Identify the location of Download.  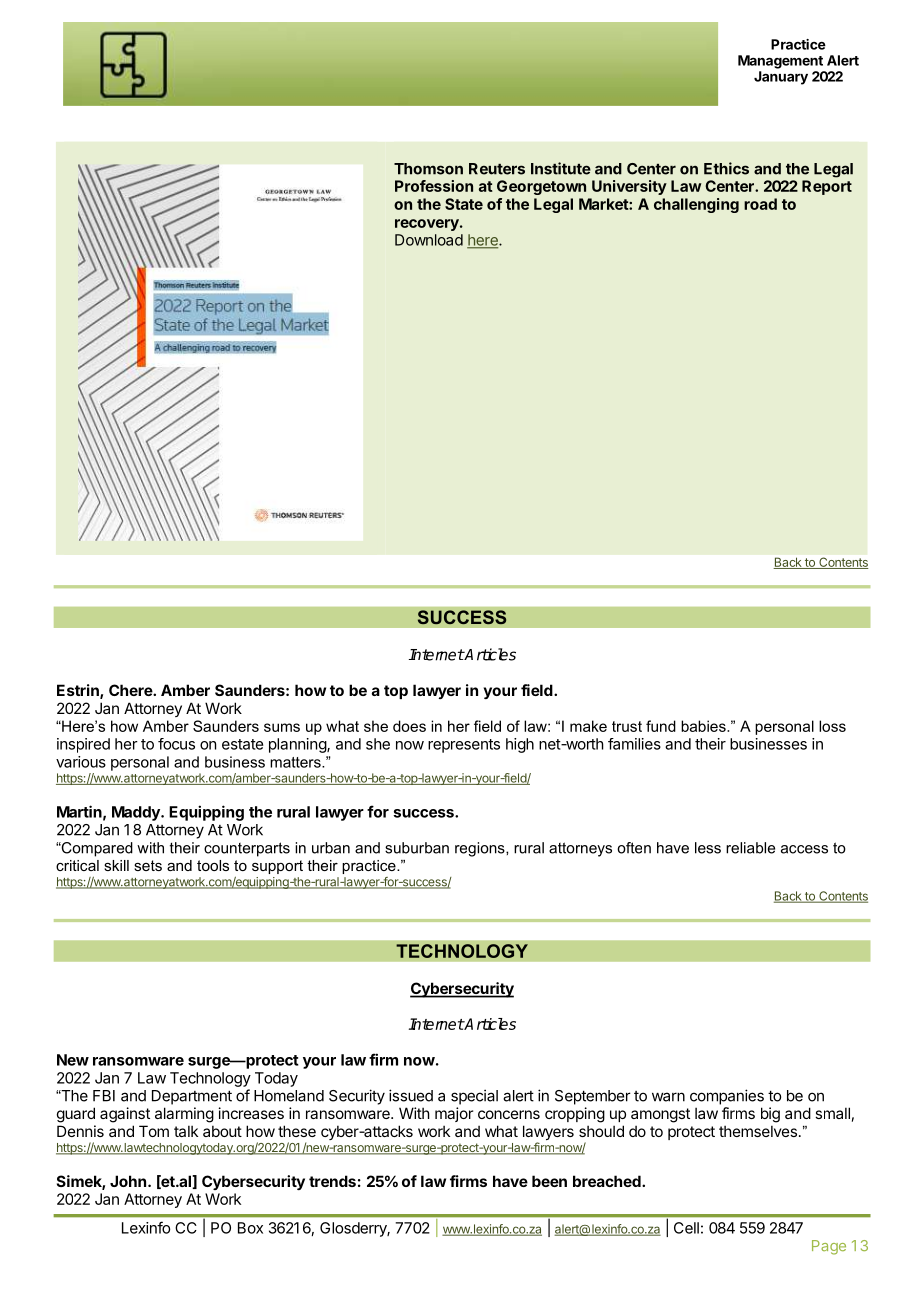
(429, 240).
